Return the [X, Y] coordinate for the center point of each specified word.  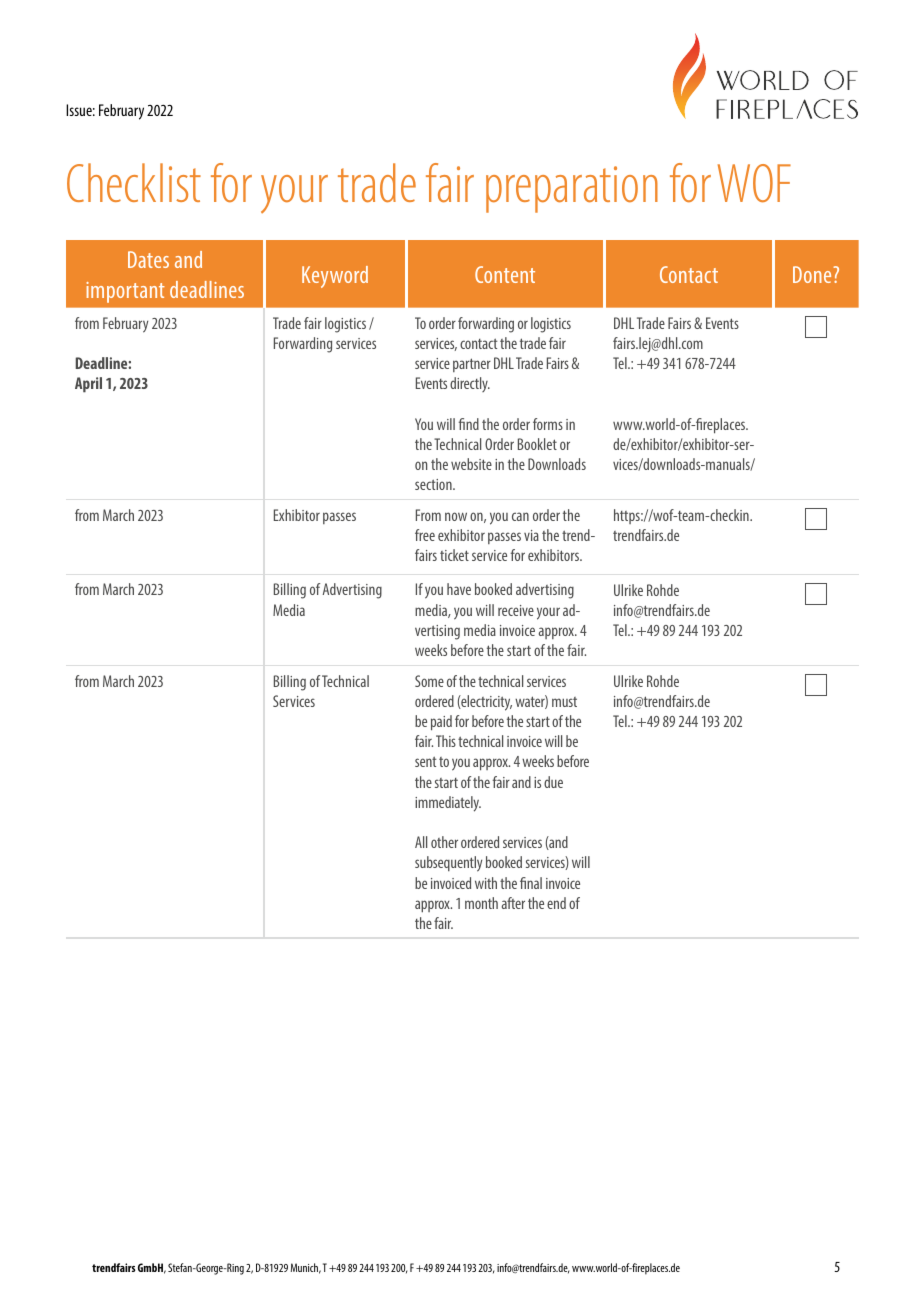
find [469, 424]
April [88, 385]
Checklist [134, 182]
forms [548, 424]
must [564, 702]
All [421, 842]
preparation [572, 189]
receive [516, 610]
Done [813, 274]
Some [429, 681]
